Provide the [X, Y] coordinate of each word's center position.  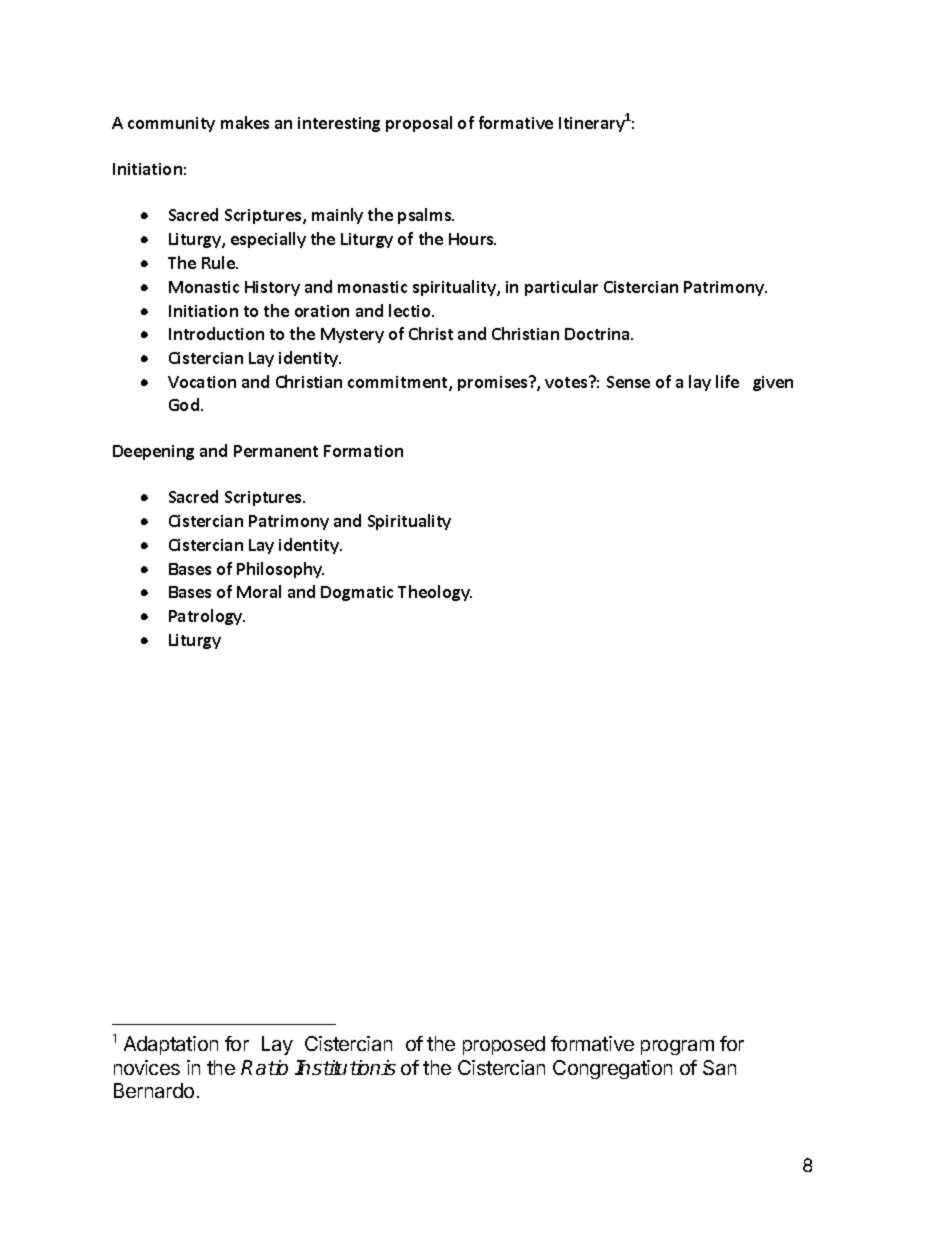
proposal [419, 124]
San [719, 1067]
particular [561, 288]
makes [245, 122]
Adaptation [171, 1045]
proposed [504, 1045]
